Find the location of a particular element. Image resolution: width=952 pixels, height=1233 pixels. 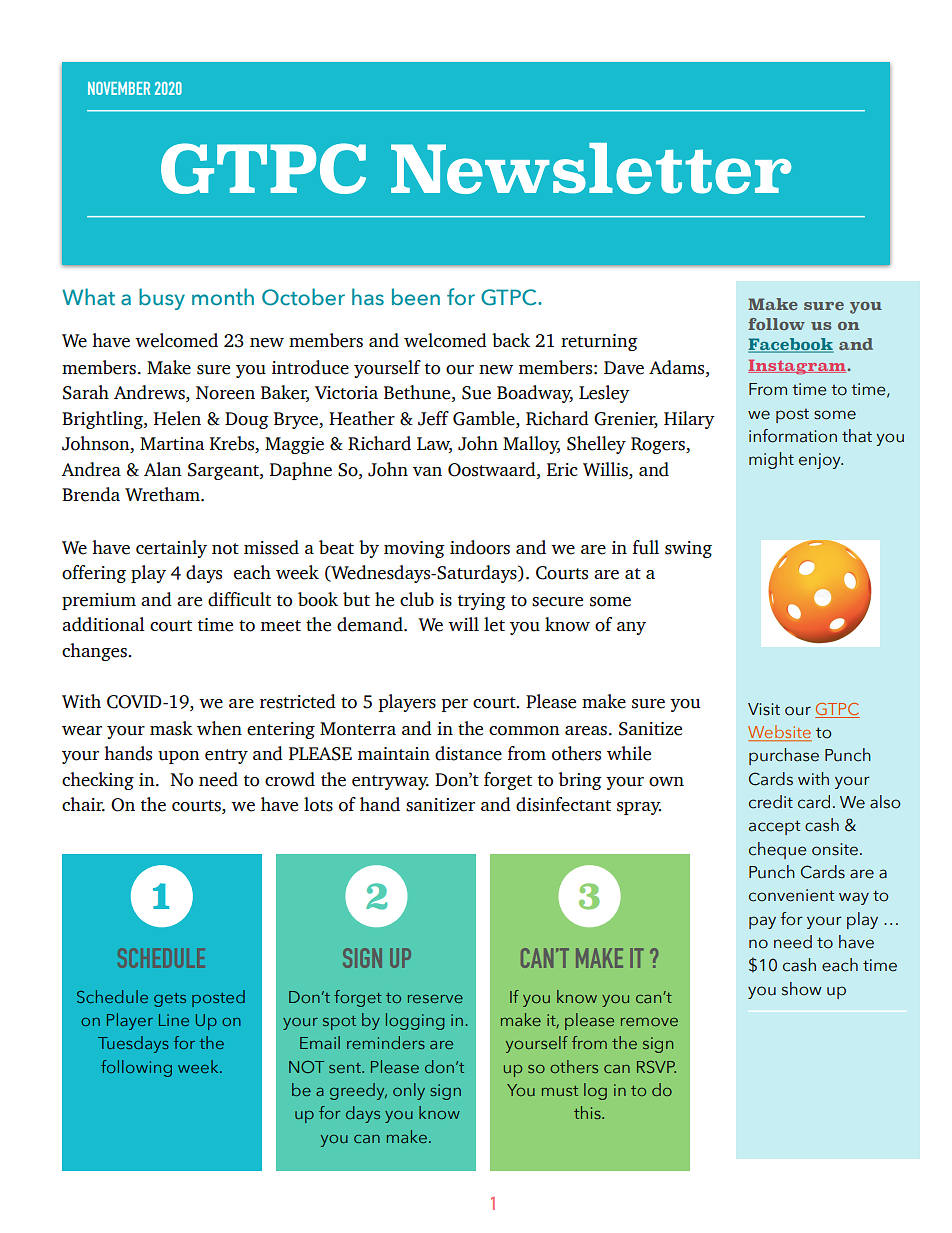

Line is located at coordinates (174, 1020).
